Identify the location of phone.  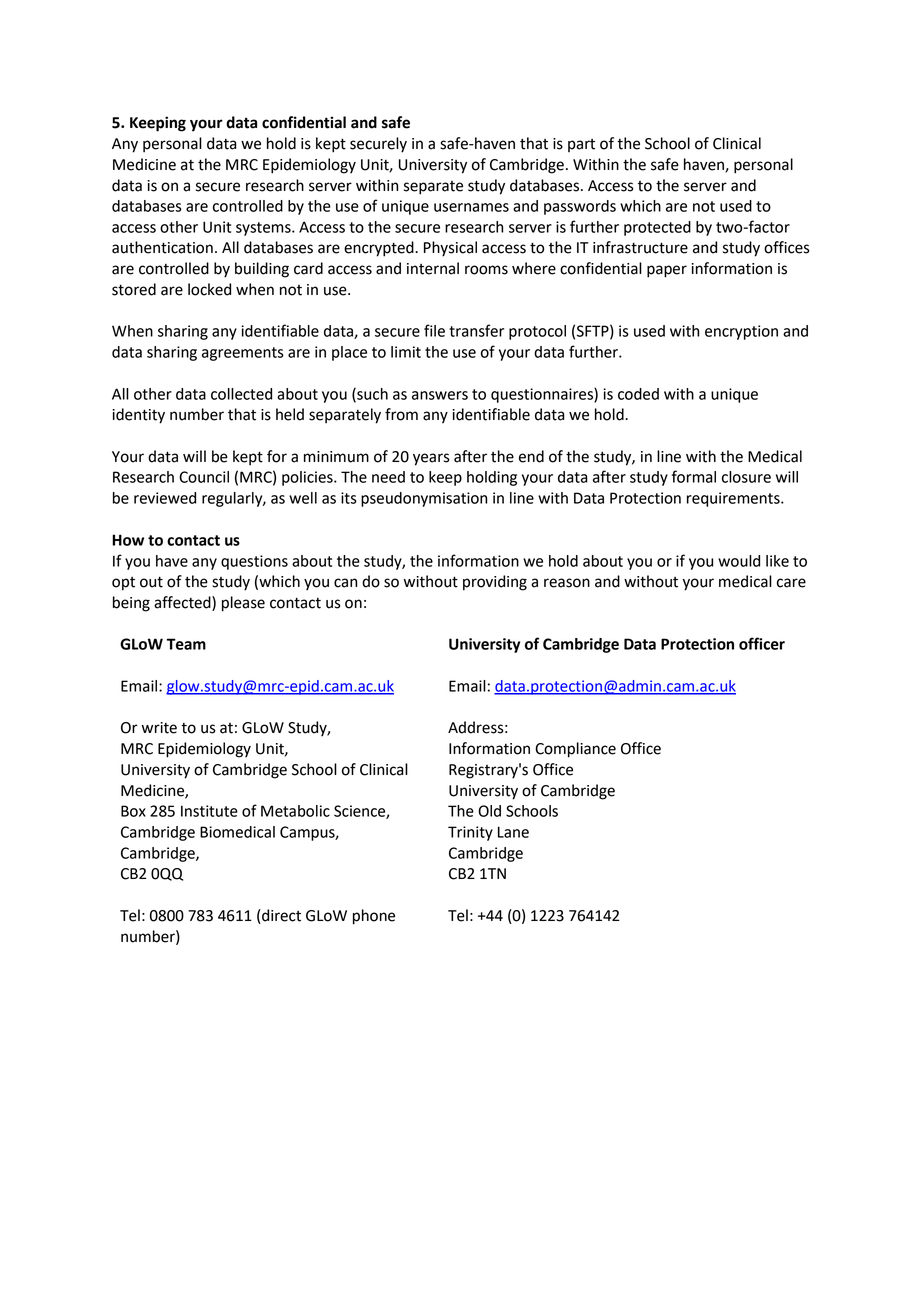
(374, 917).
